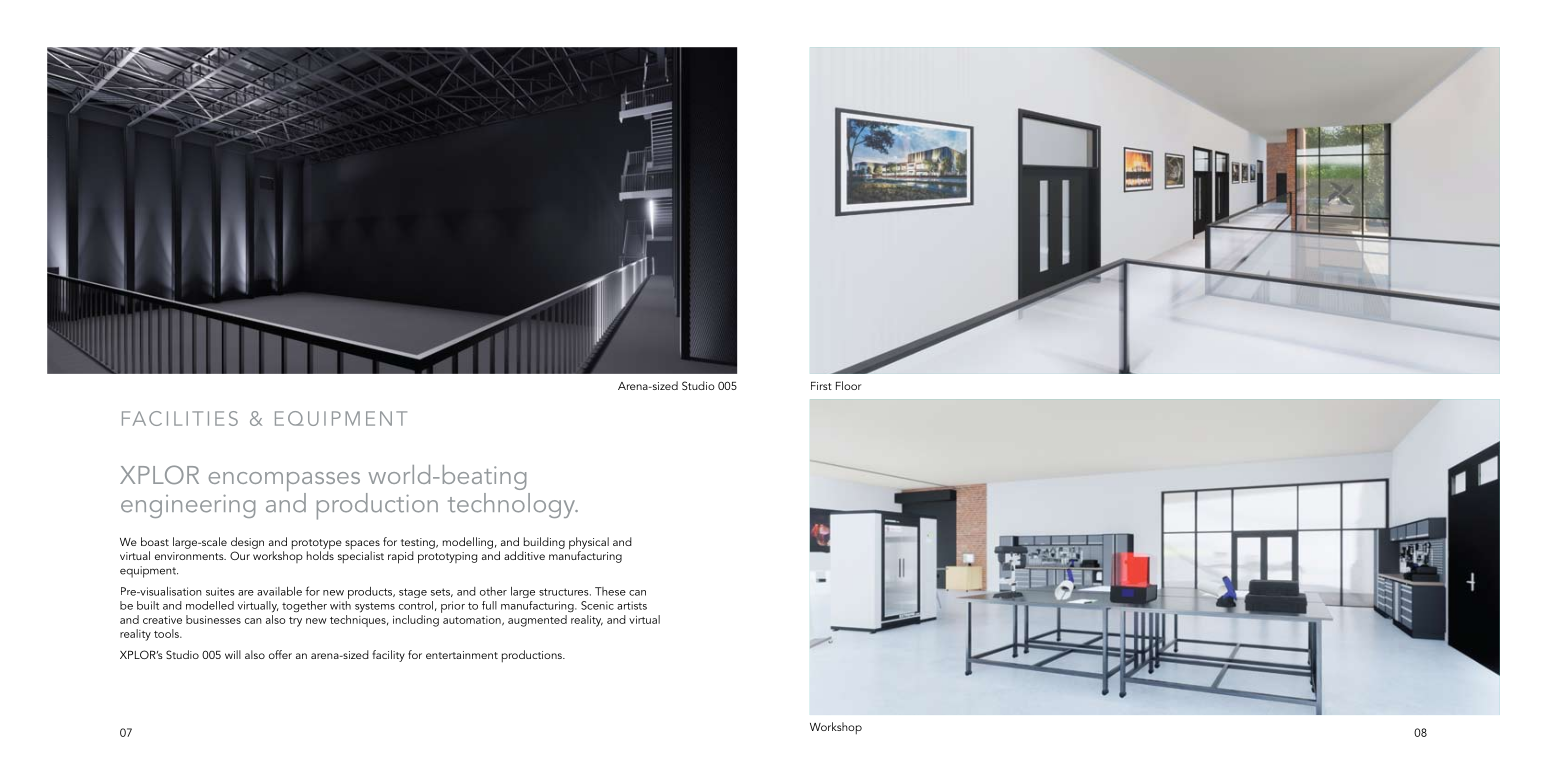 This screenshot has height=784, width=1547. I want to click on will, so click(233, 654).
